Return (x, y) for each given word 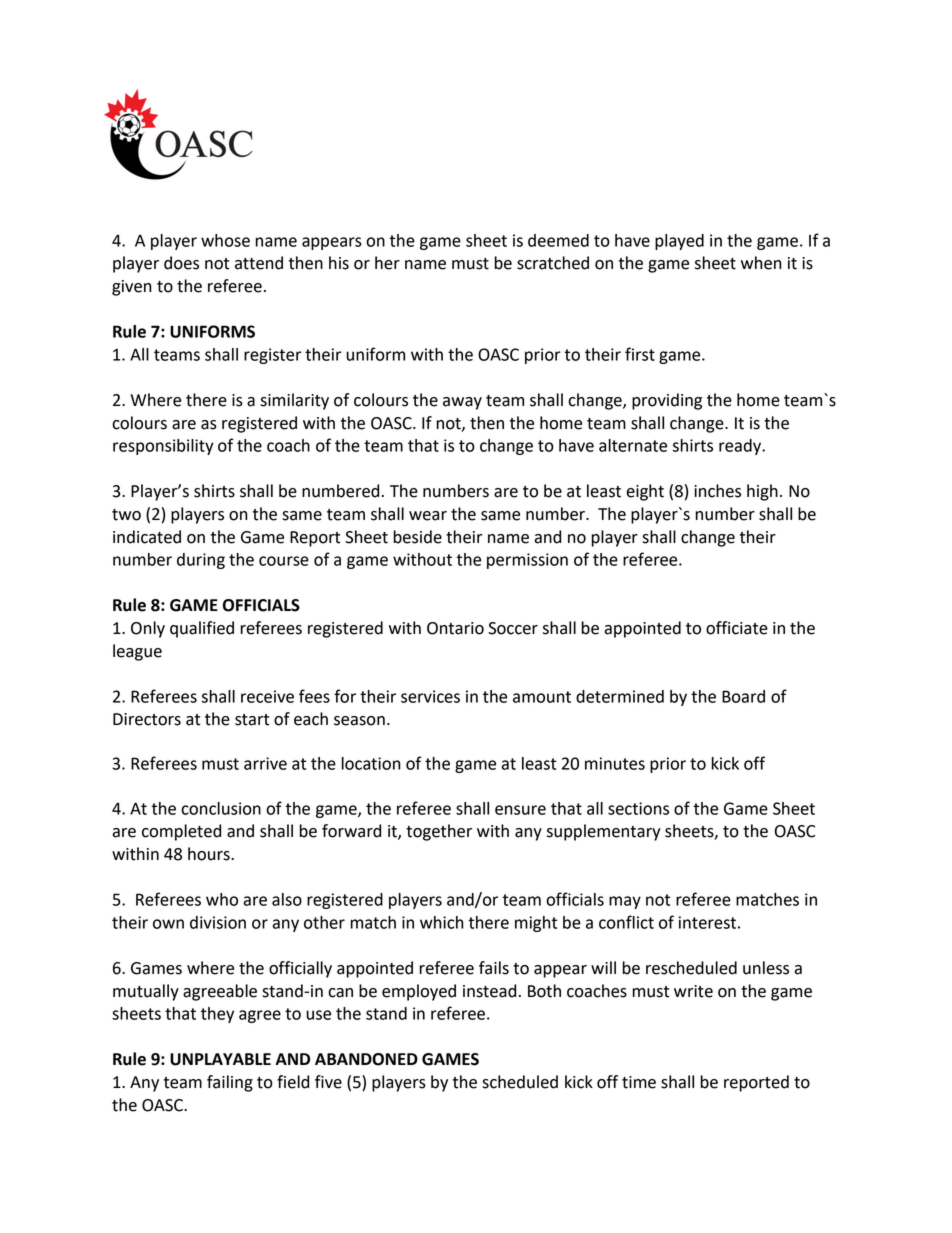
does (181, 263)
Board (743, 696)
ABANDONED (366, 1059)
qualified (202, 629)
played (679, 242)
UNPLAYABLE (220, 1059)
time (639, 1082)
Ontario (455, 628)
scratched (553, 263)
